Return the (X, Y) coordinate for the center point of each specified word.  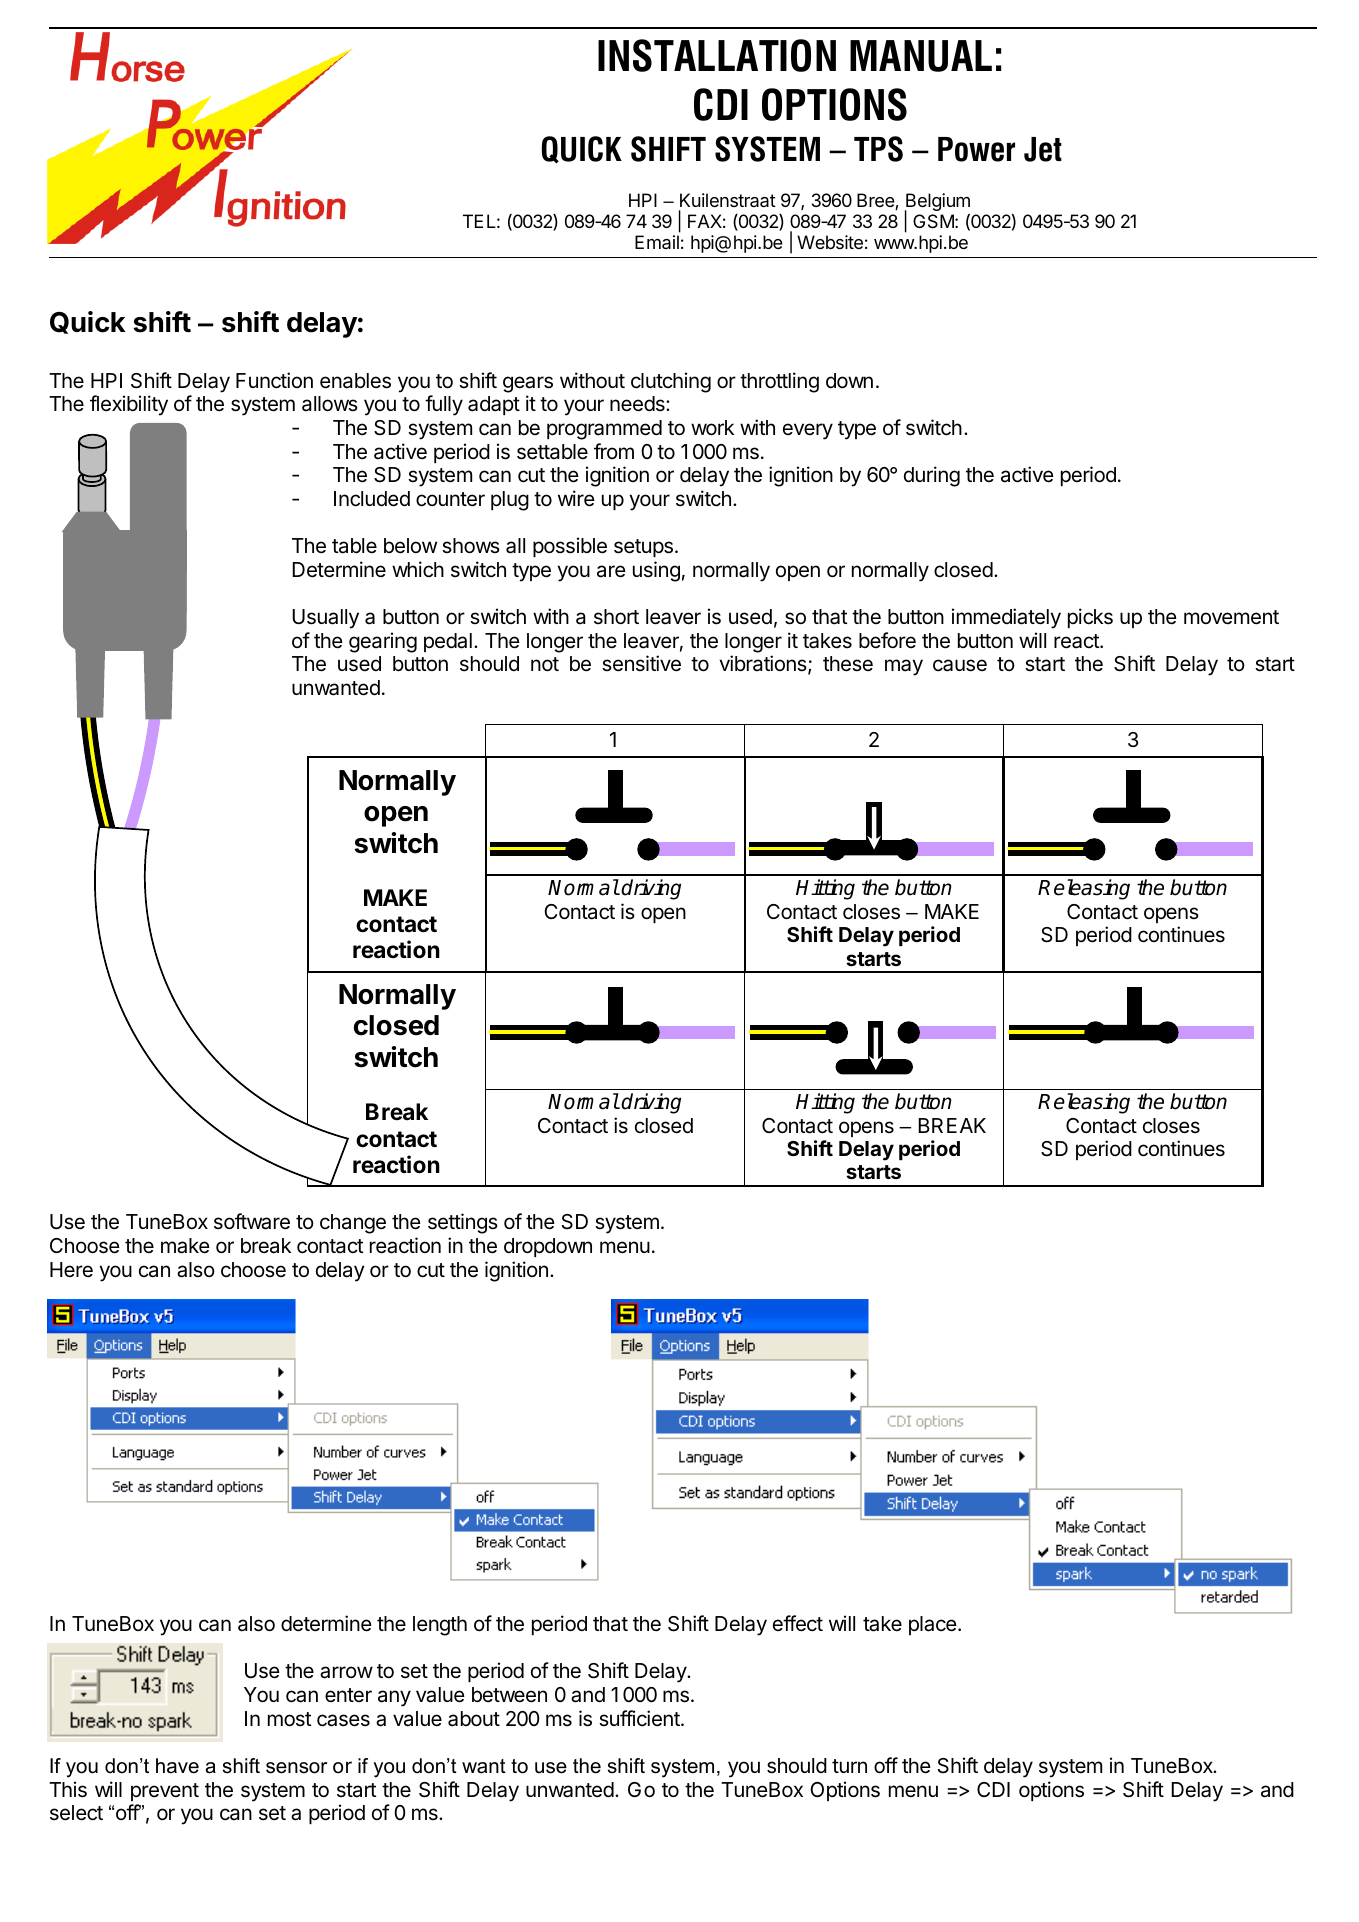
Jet (1043, 149)
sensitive (641, 663)
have (177, 1766)
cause (960, 665)
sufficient (640, 1718)
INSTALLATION (717, 55)
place (934, 1625)
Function (274, 380)
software (252, 1221)
